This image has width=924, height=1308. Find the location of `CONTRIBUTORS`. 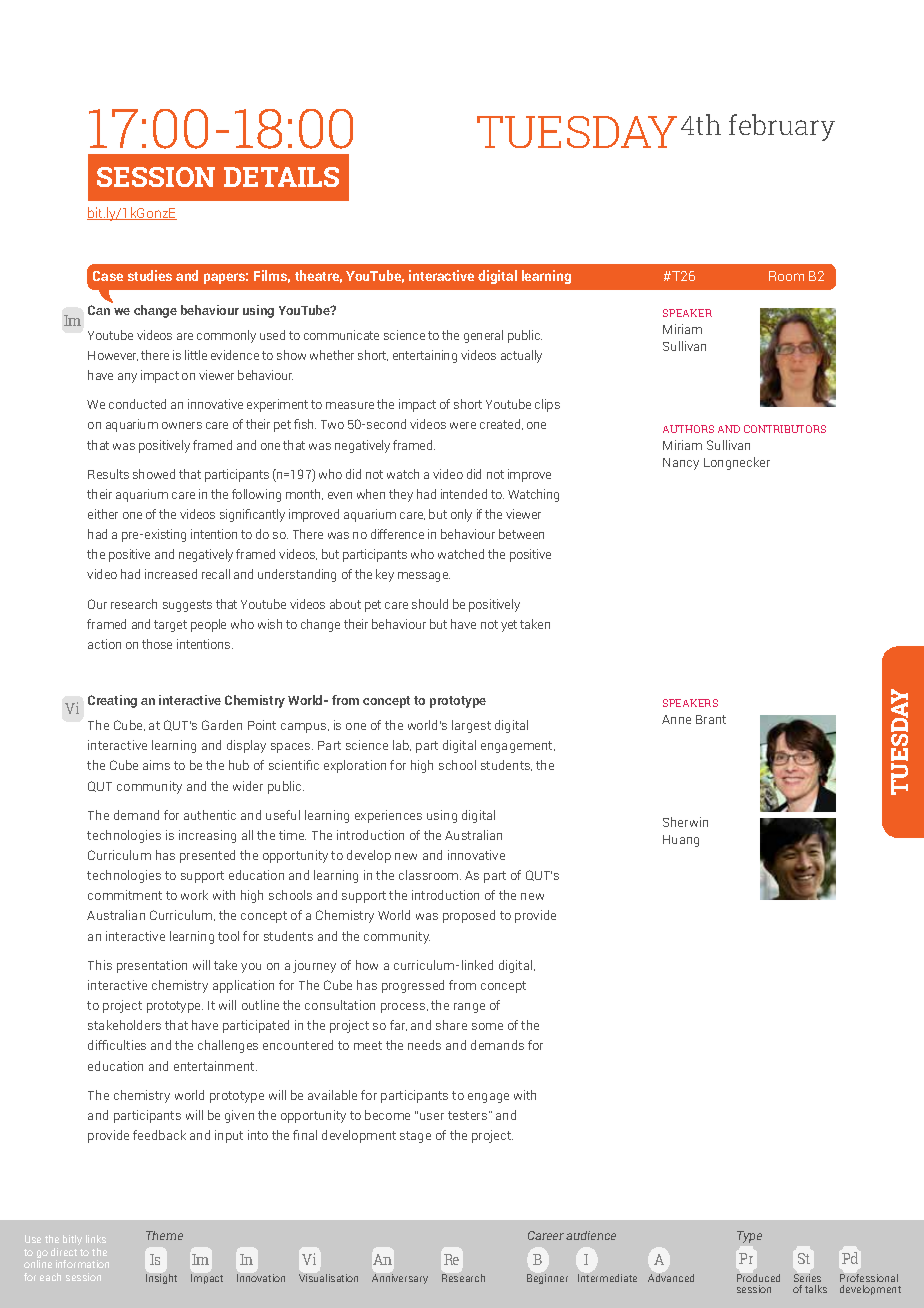

CONTRIBUTORS is located at coordinates (785, 429).
